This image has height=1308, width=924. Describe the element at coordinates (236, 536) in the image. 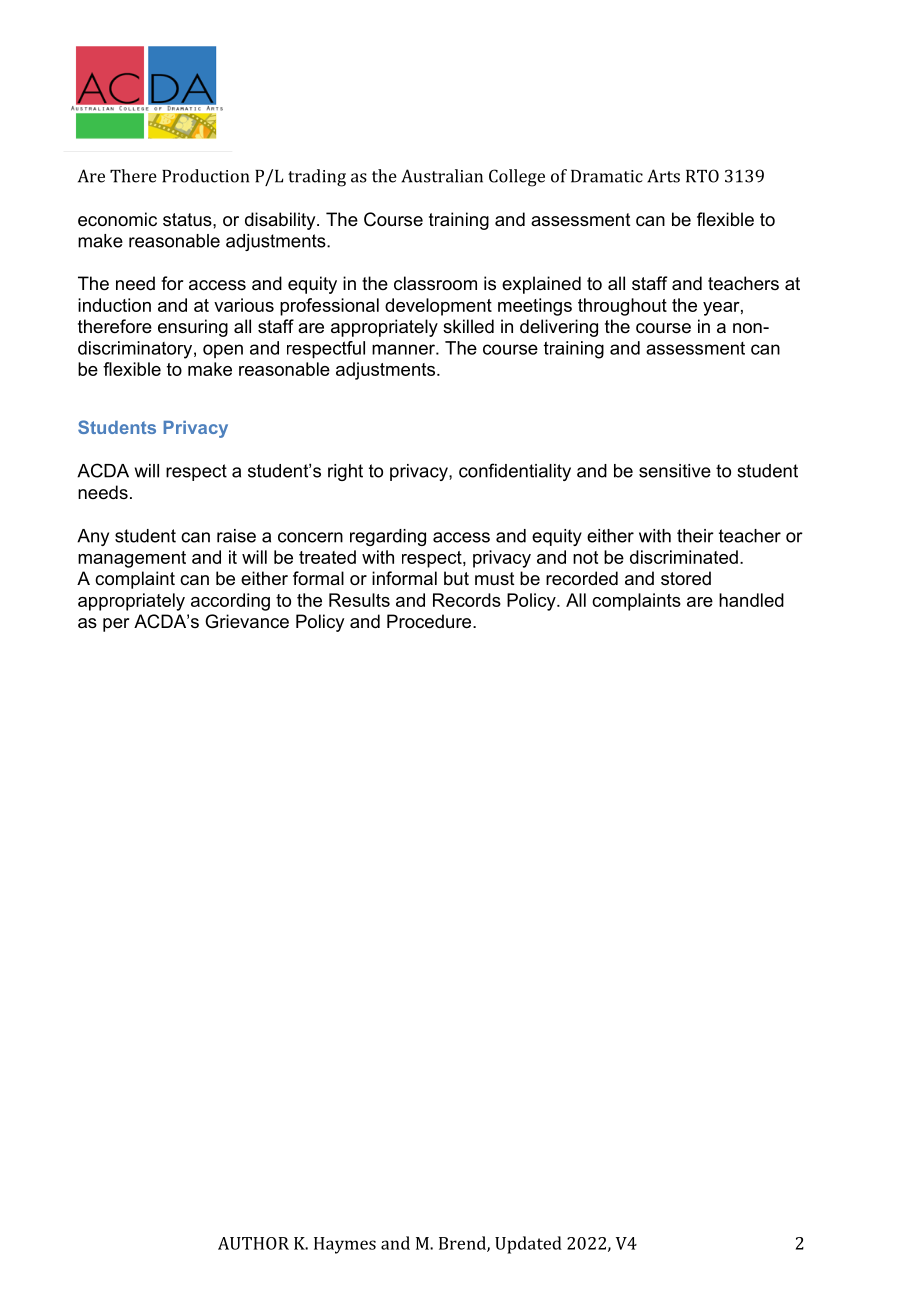

I see `raise` at that location.
